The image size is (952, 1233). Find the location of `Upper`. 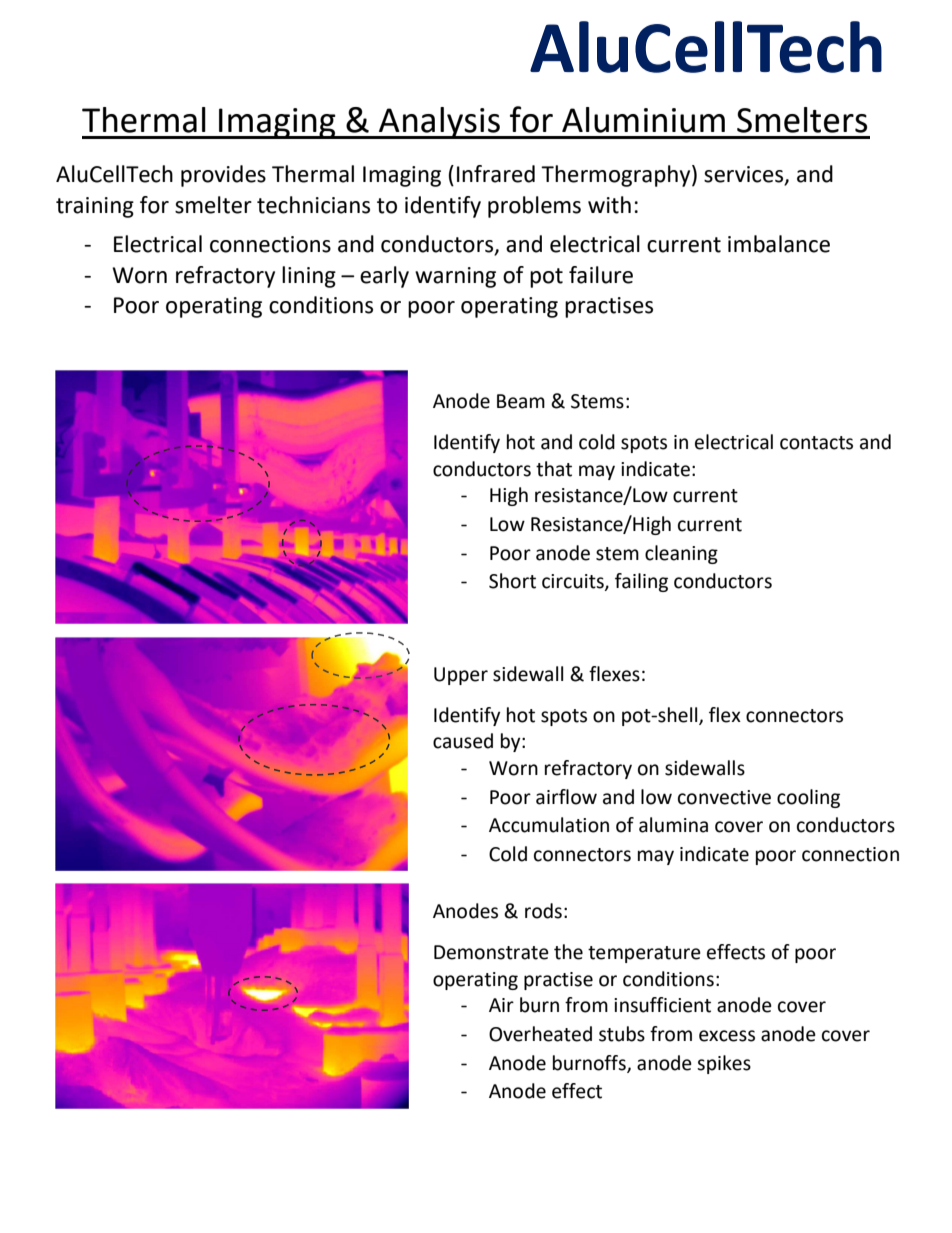

Upper is located at coordinates (461, 676).
